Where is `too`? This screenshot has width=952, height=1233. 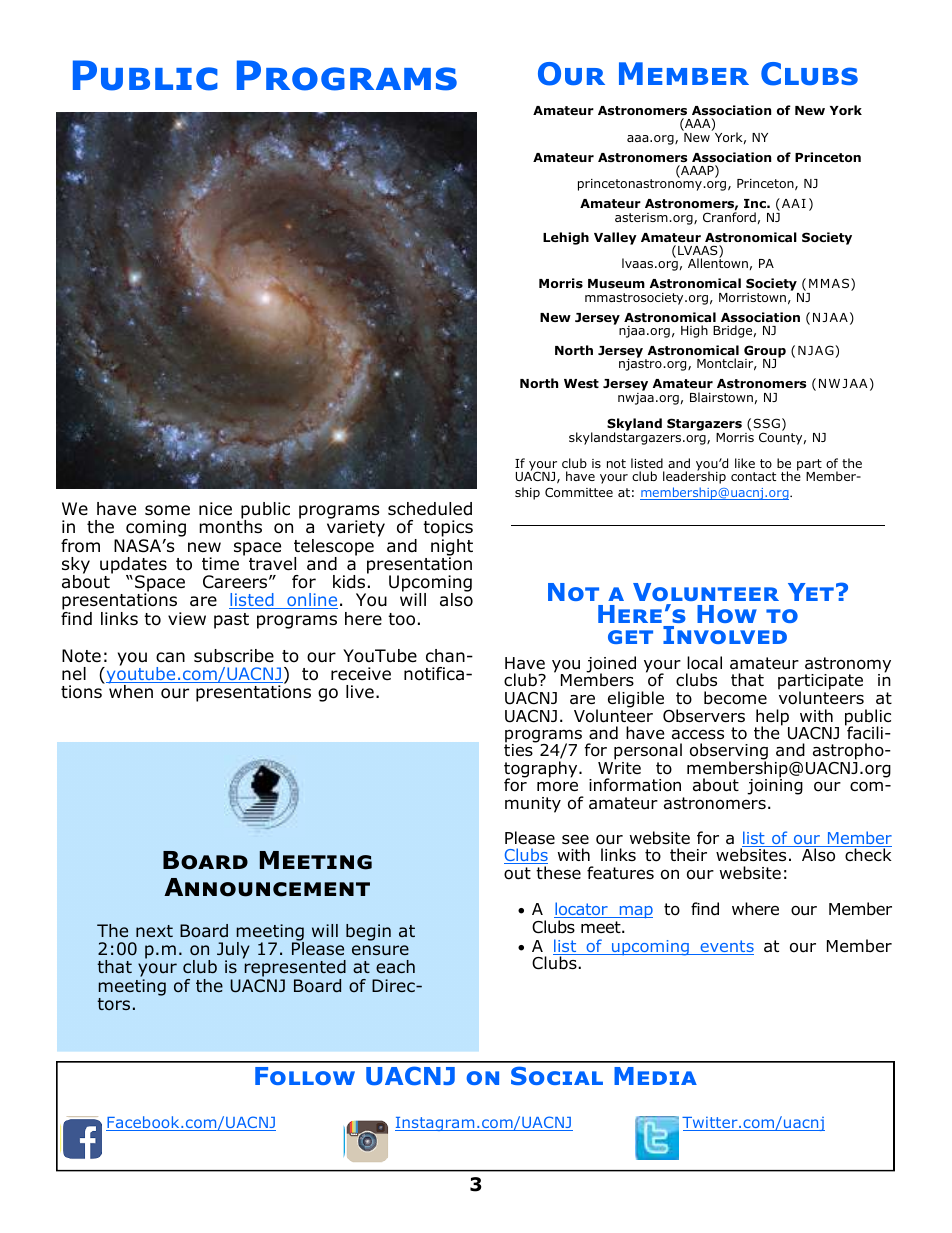
too is located at coordinates (401, 619).
